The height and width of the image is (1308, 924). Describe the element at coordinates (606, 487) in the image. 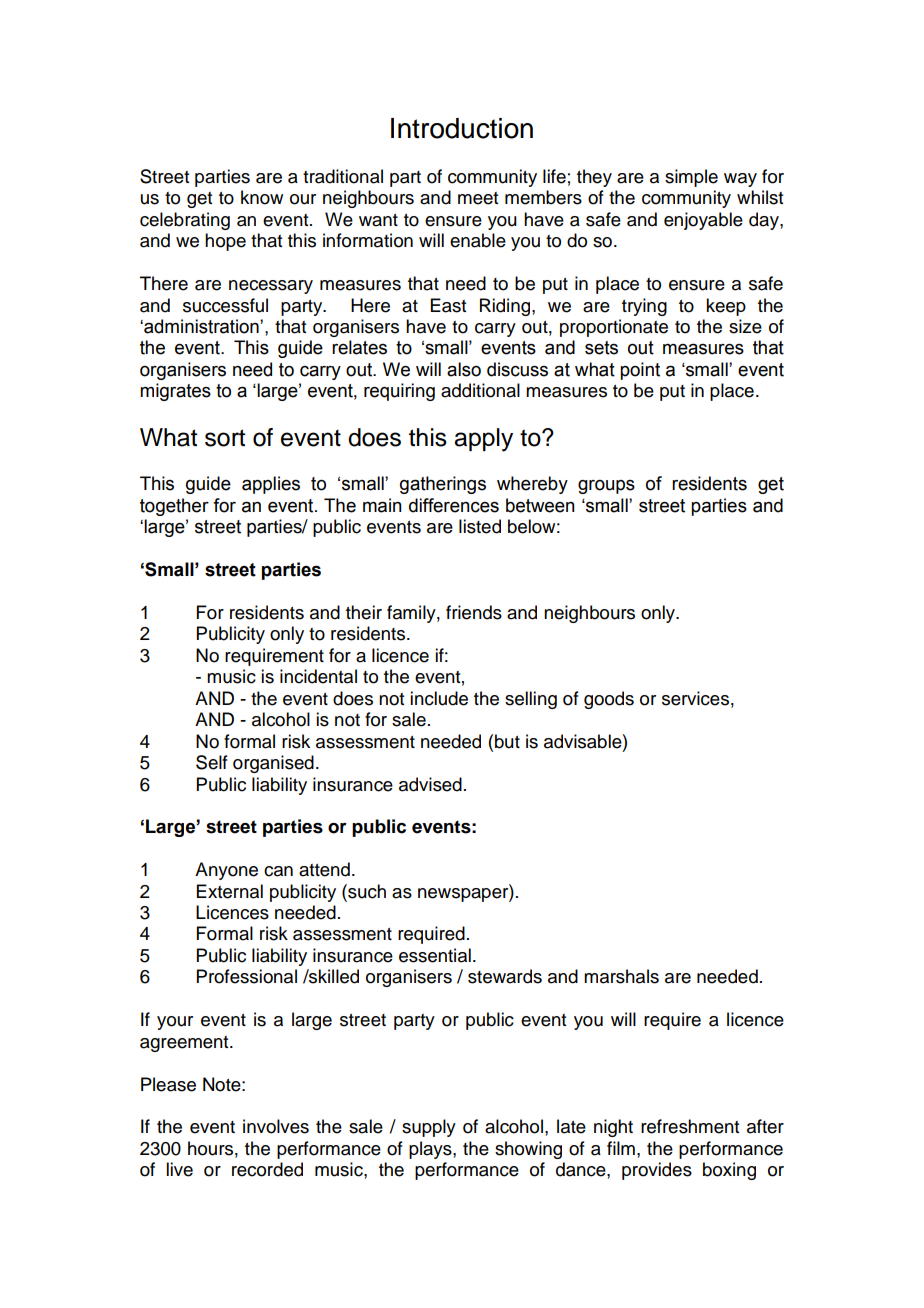

I see `groups` at that location.
